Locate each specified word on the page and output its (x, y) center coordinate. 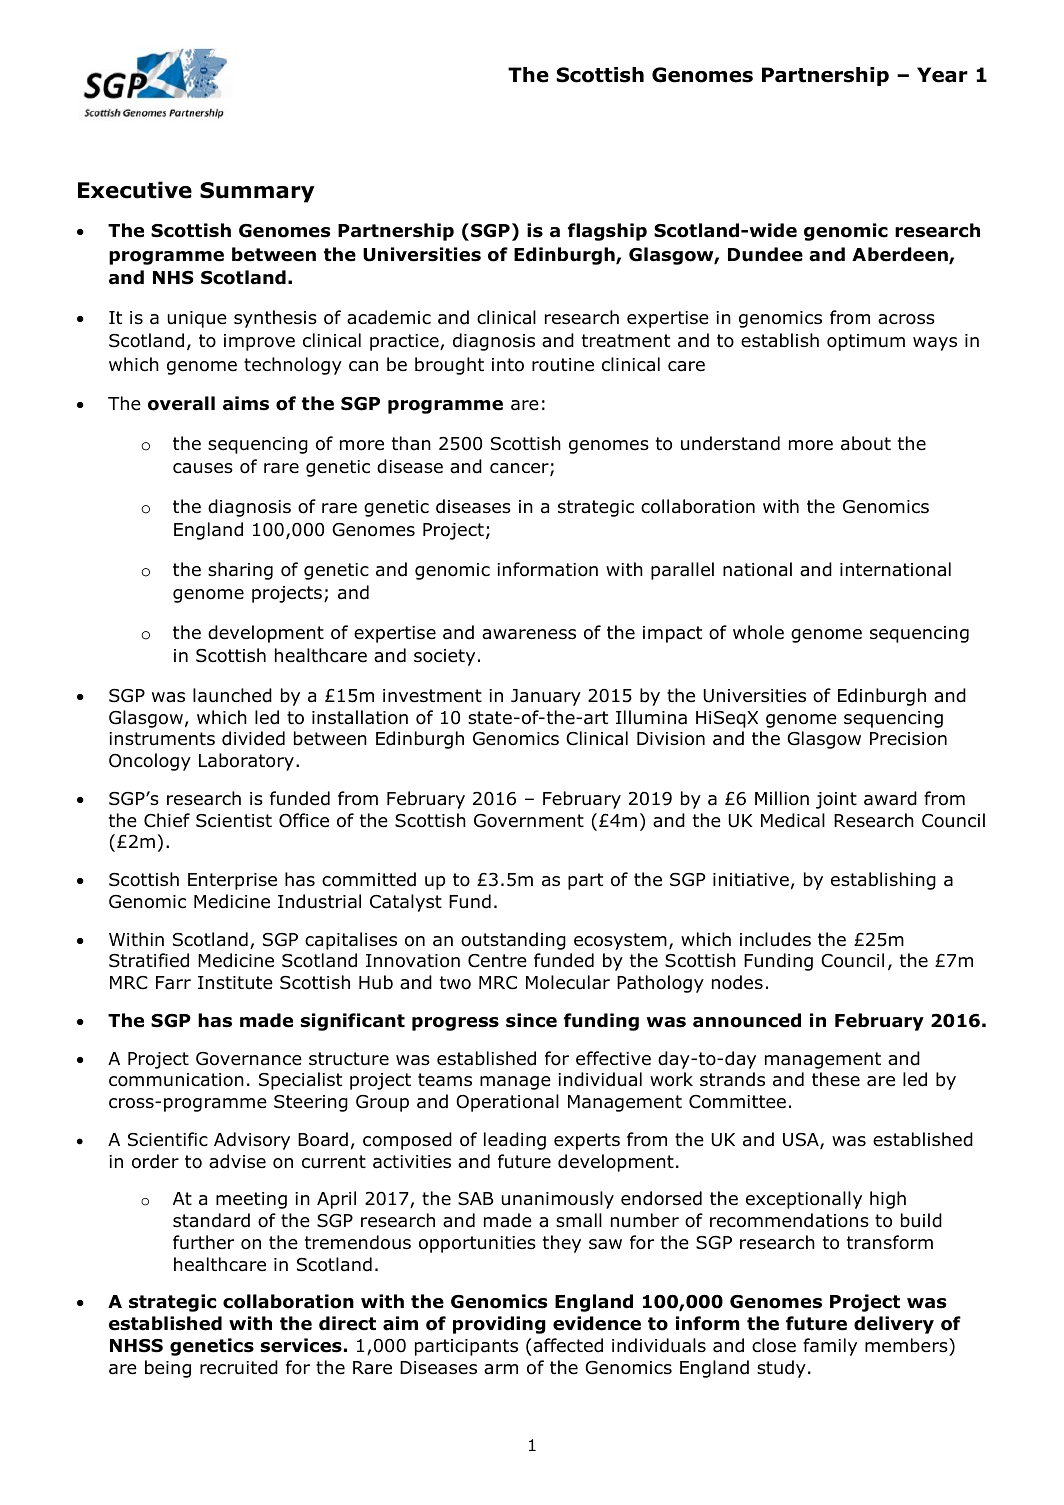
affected (568, 1345)
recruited (239, 1367)
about (866, 443)
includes (775, 939)
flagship (607, 232)
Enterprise (232, 881)
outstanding (513, 941)
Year (942, 75)
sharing (240, 571)
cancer (520, 469)
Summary (257, 192)
